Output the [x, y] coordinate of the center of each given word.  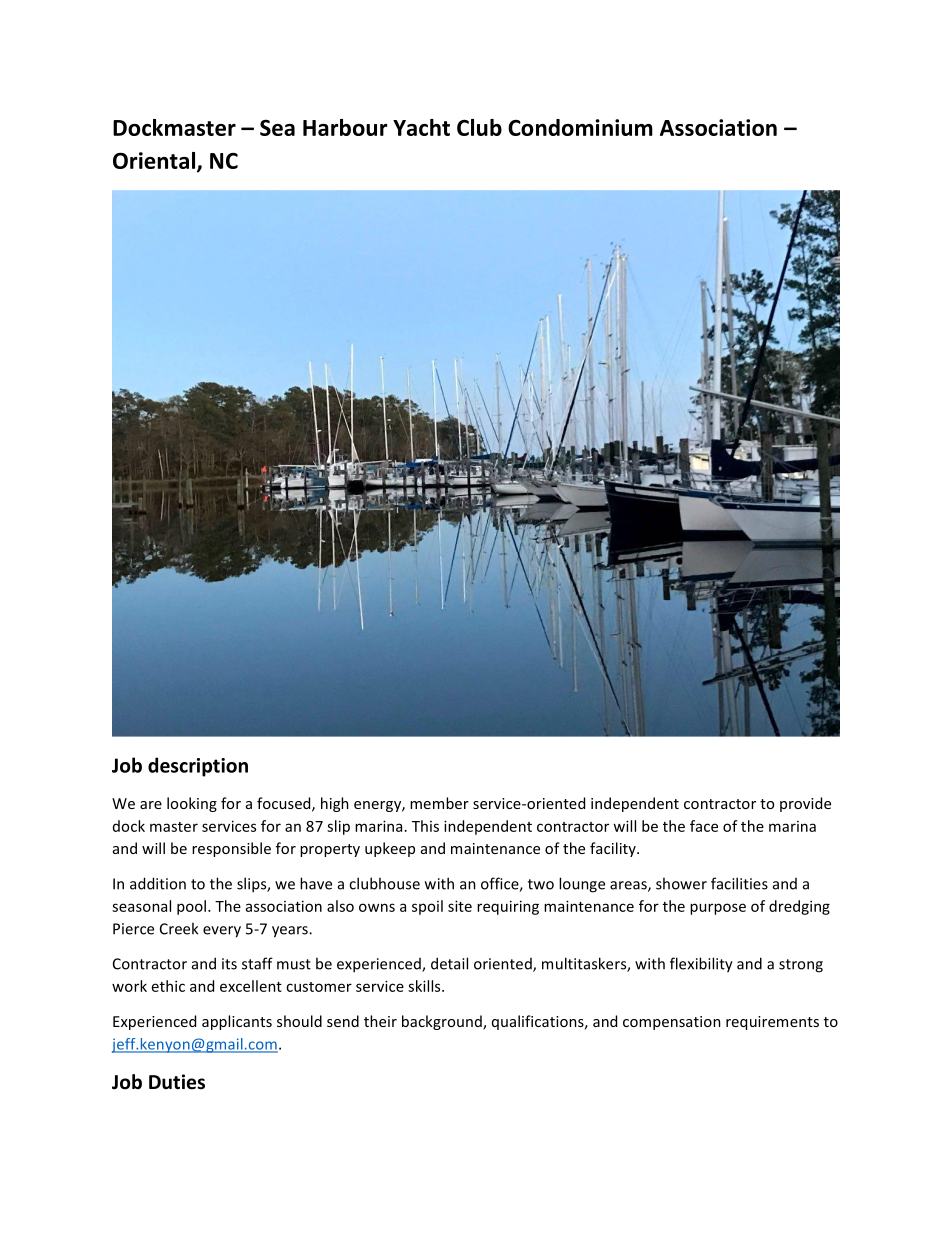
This [425, 826]
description [198, 767]
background [443, 1022]
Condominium [580, 127]
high [335, 804]
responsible [231, 849]
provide [805, 804]
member [439, 803]
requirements [772, 1023]
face [704, 826]
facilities [739, 883]
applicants [237, 1022]
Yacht [421, 127]
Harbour [345, 127]
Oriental [155, 161]
